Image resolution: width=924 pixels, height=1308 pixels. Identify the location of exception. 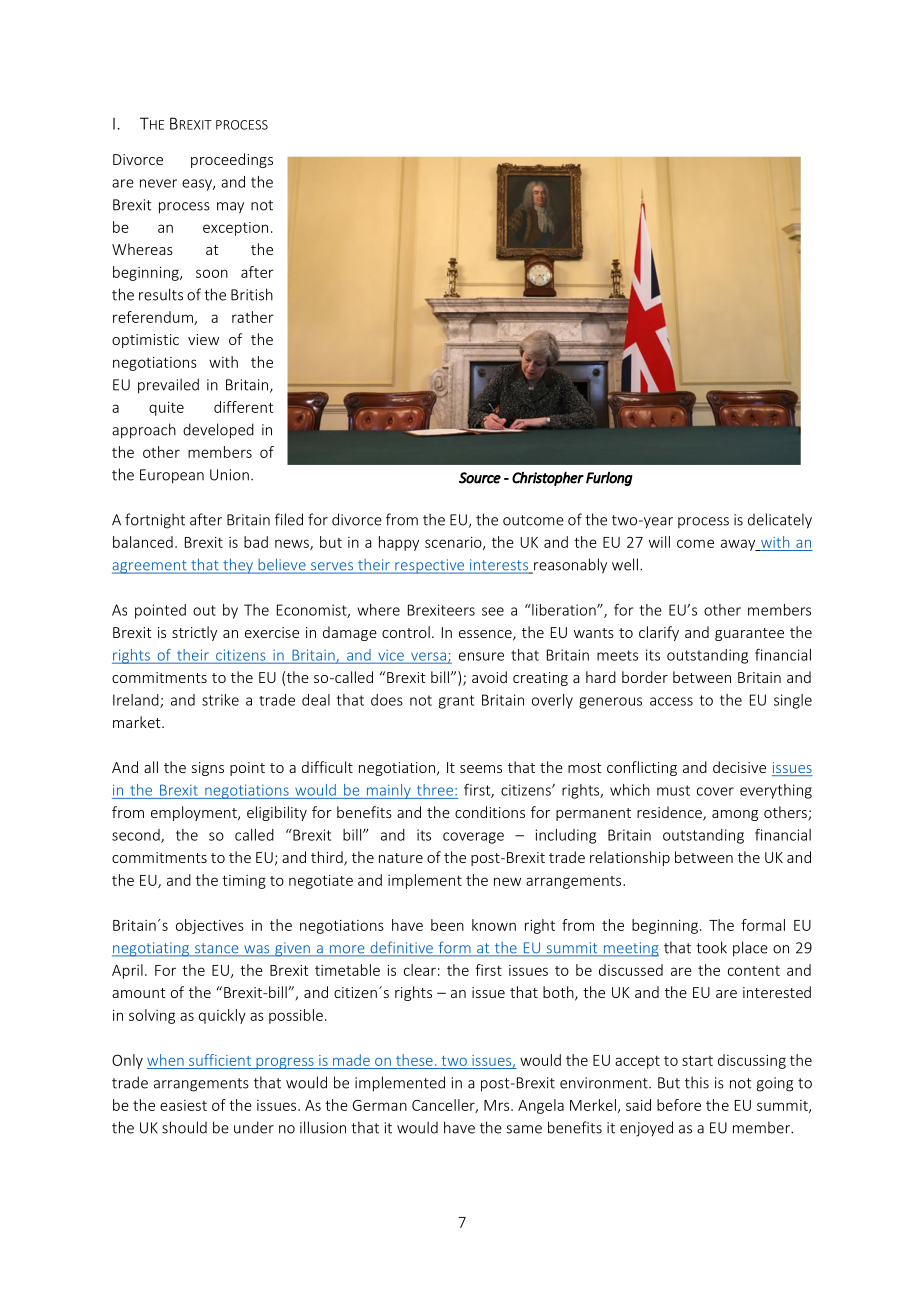
(235, 229).
